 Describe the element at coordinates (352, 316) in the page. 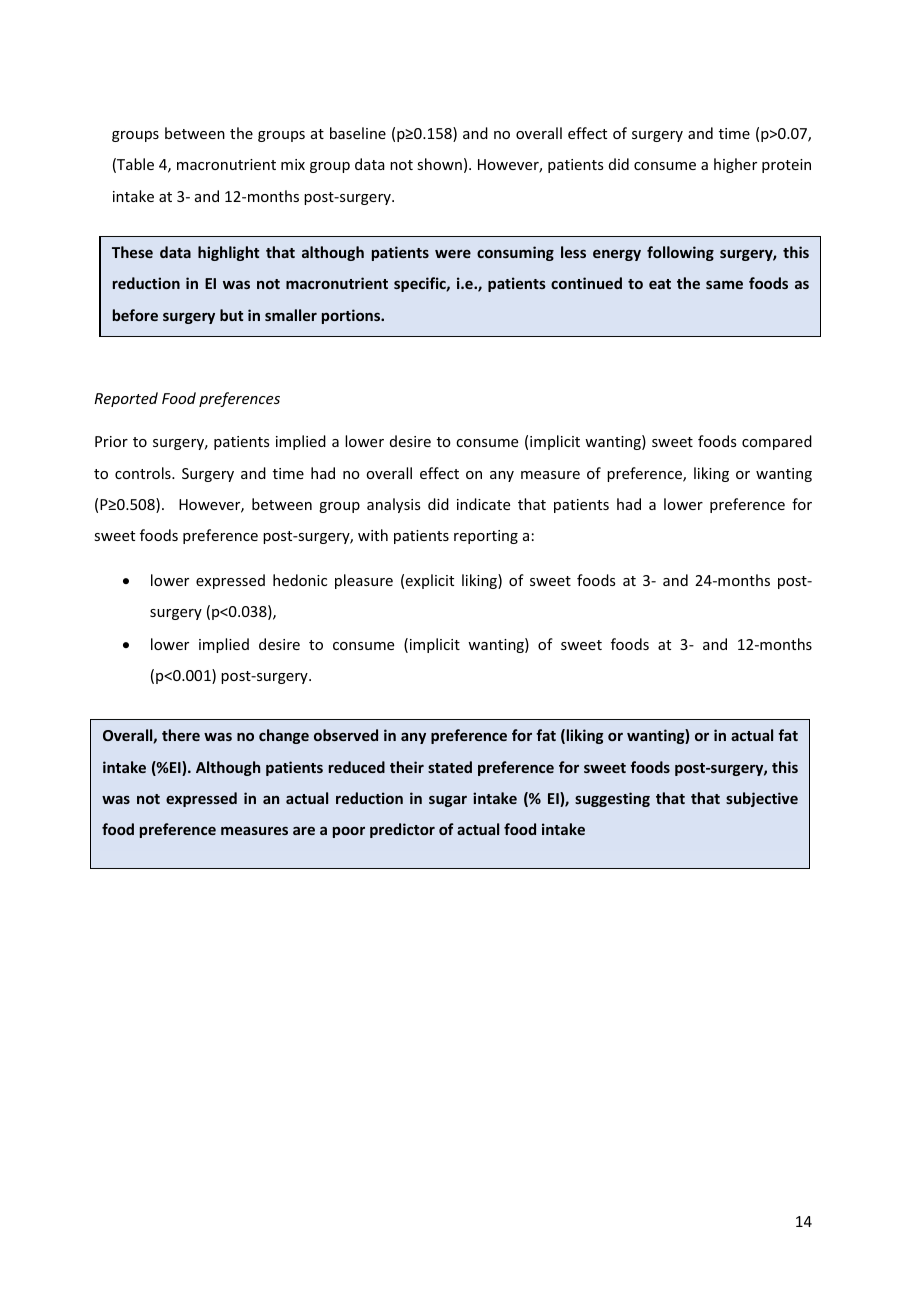

I see `portions` at that location.
